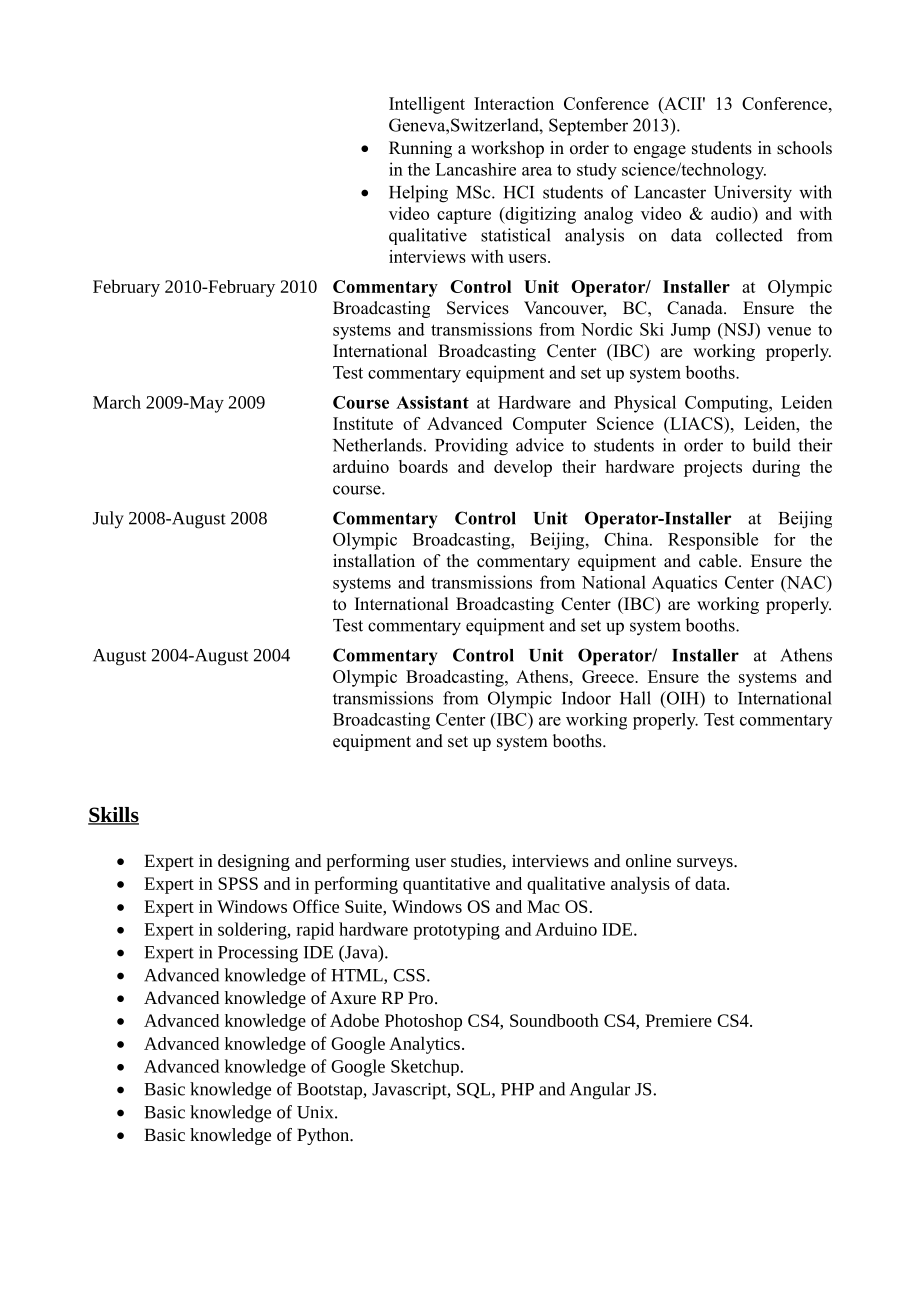 Image resolution: width=924 pixels, height=1308 pixels. I want to click on Assistant, so click(432, 402).
